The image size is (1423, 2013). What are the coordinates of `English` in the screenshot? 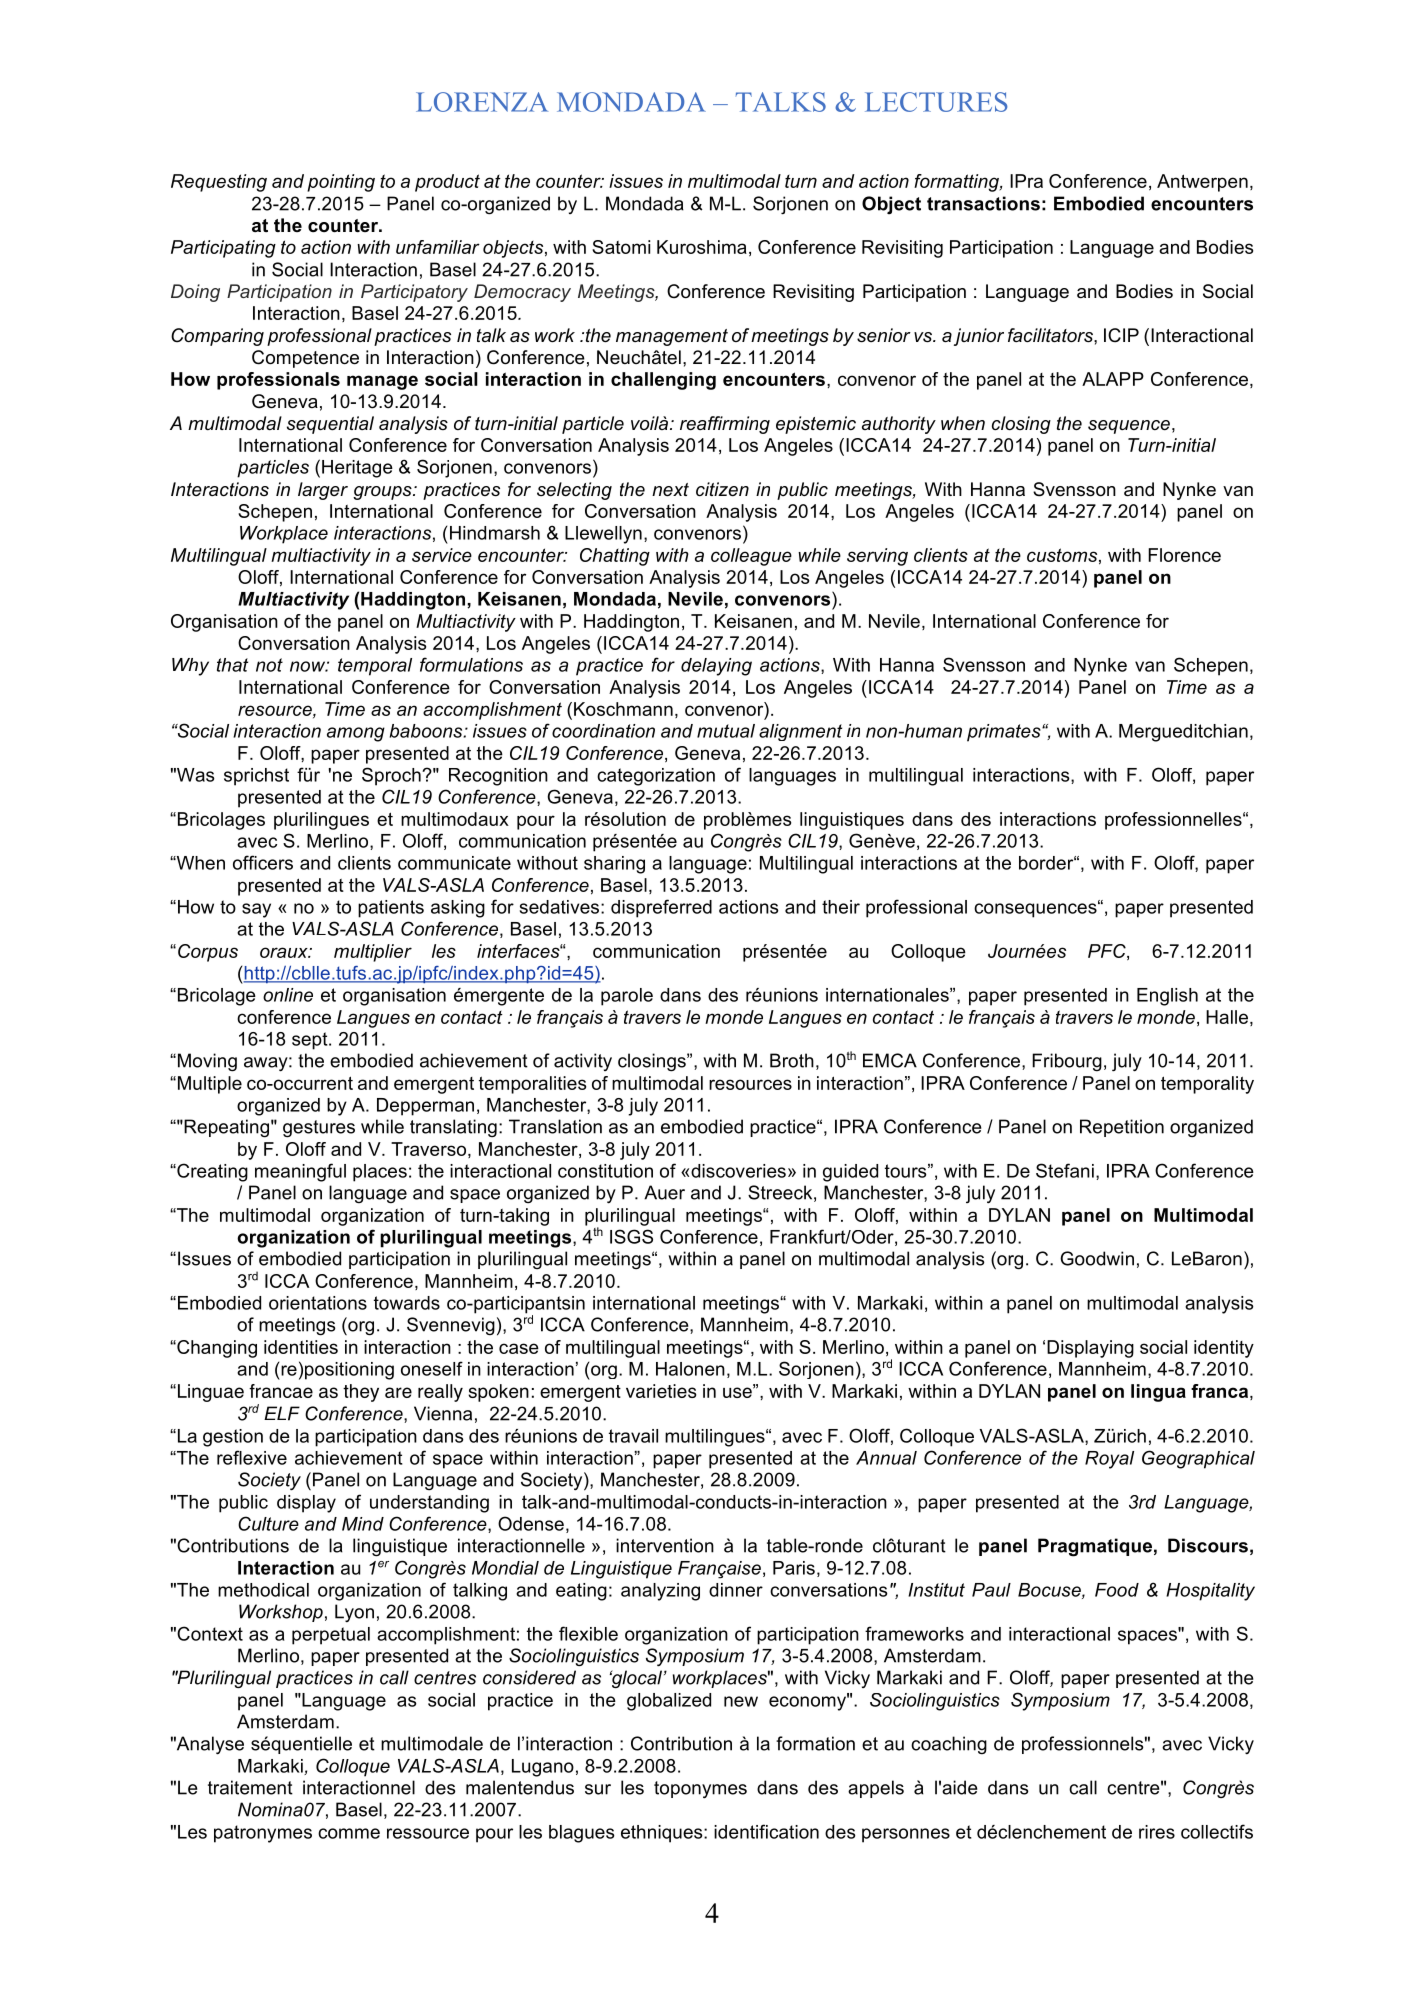 It's located at (1167, 997).
